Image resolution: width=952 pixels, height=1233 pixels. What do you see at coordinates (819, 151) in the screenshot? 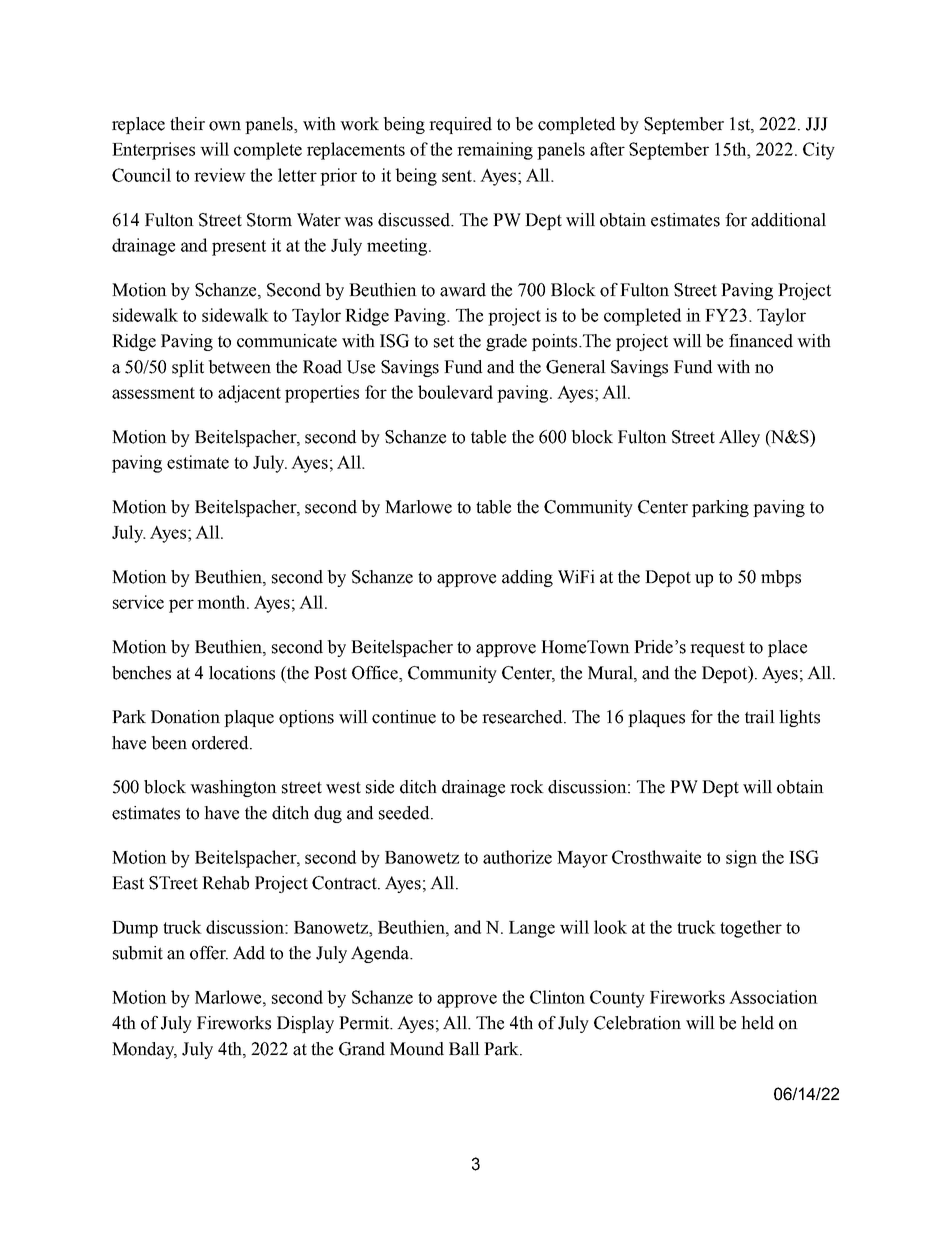
I see `City` at bounding box center [819, 151].
